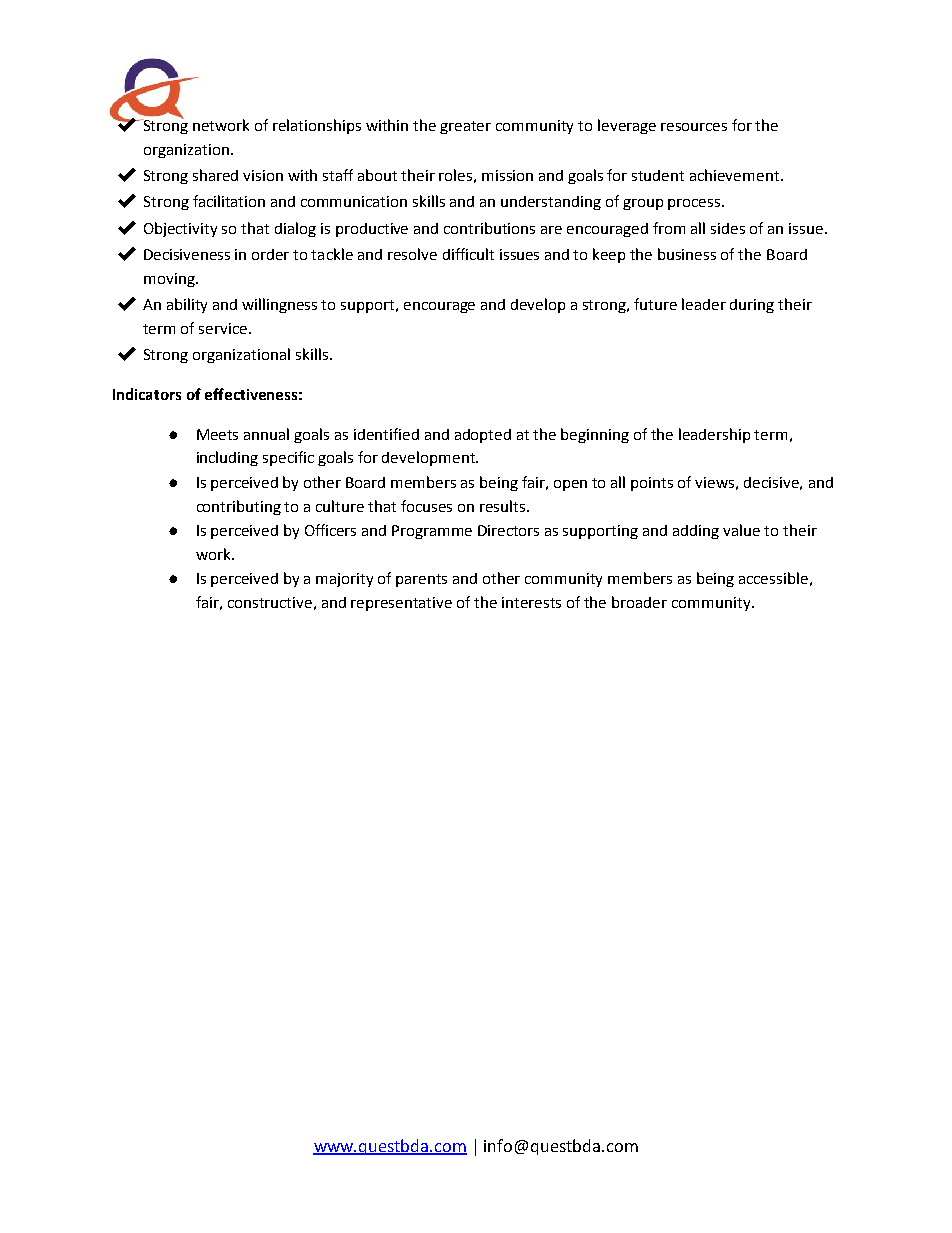 This screenshot has width=952, height=1233. What do you see at coordinates (465, 127) in the screenshot?
I see `greater` at bounding box center [465, 127].
